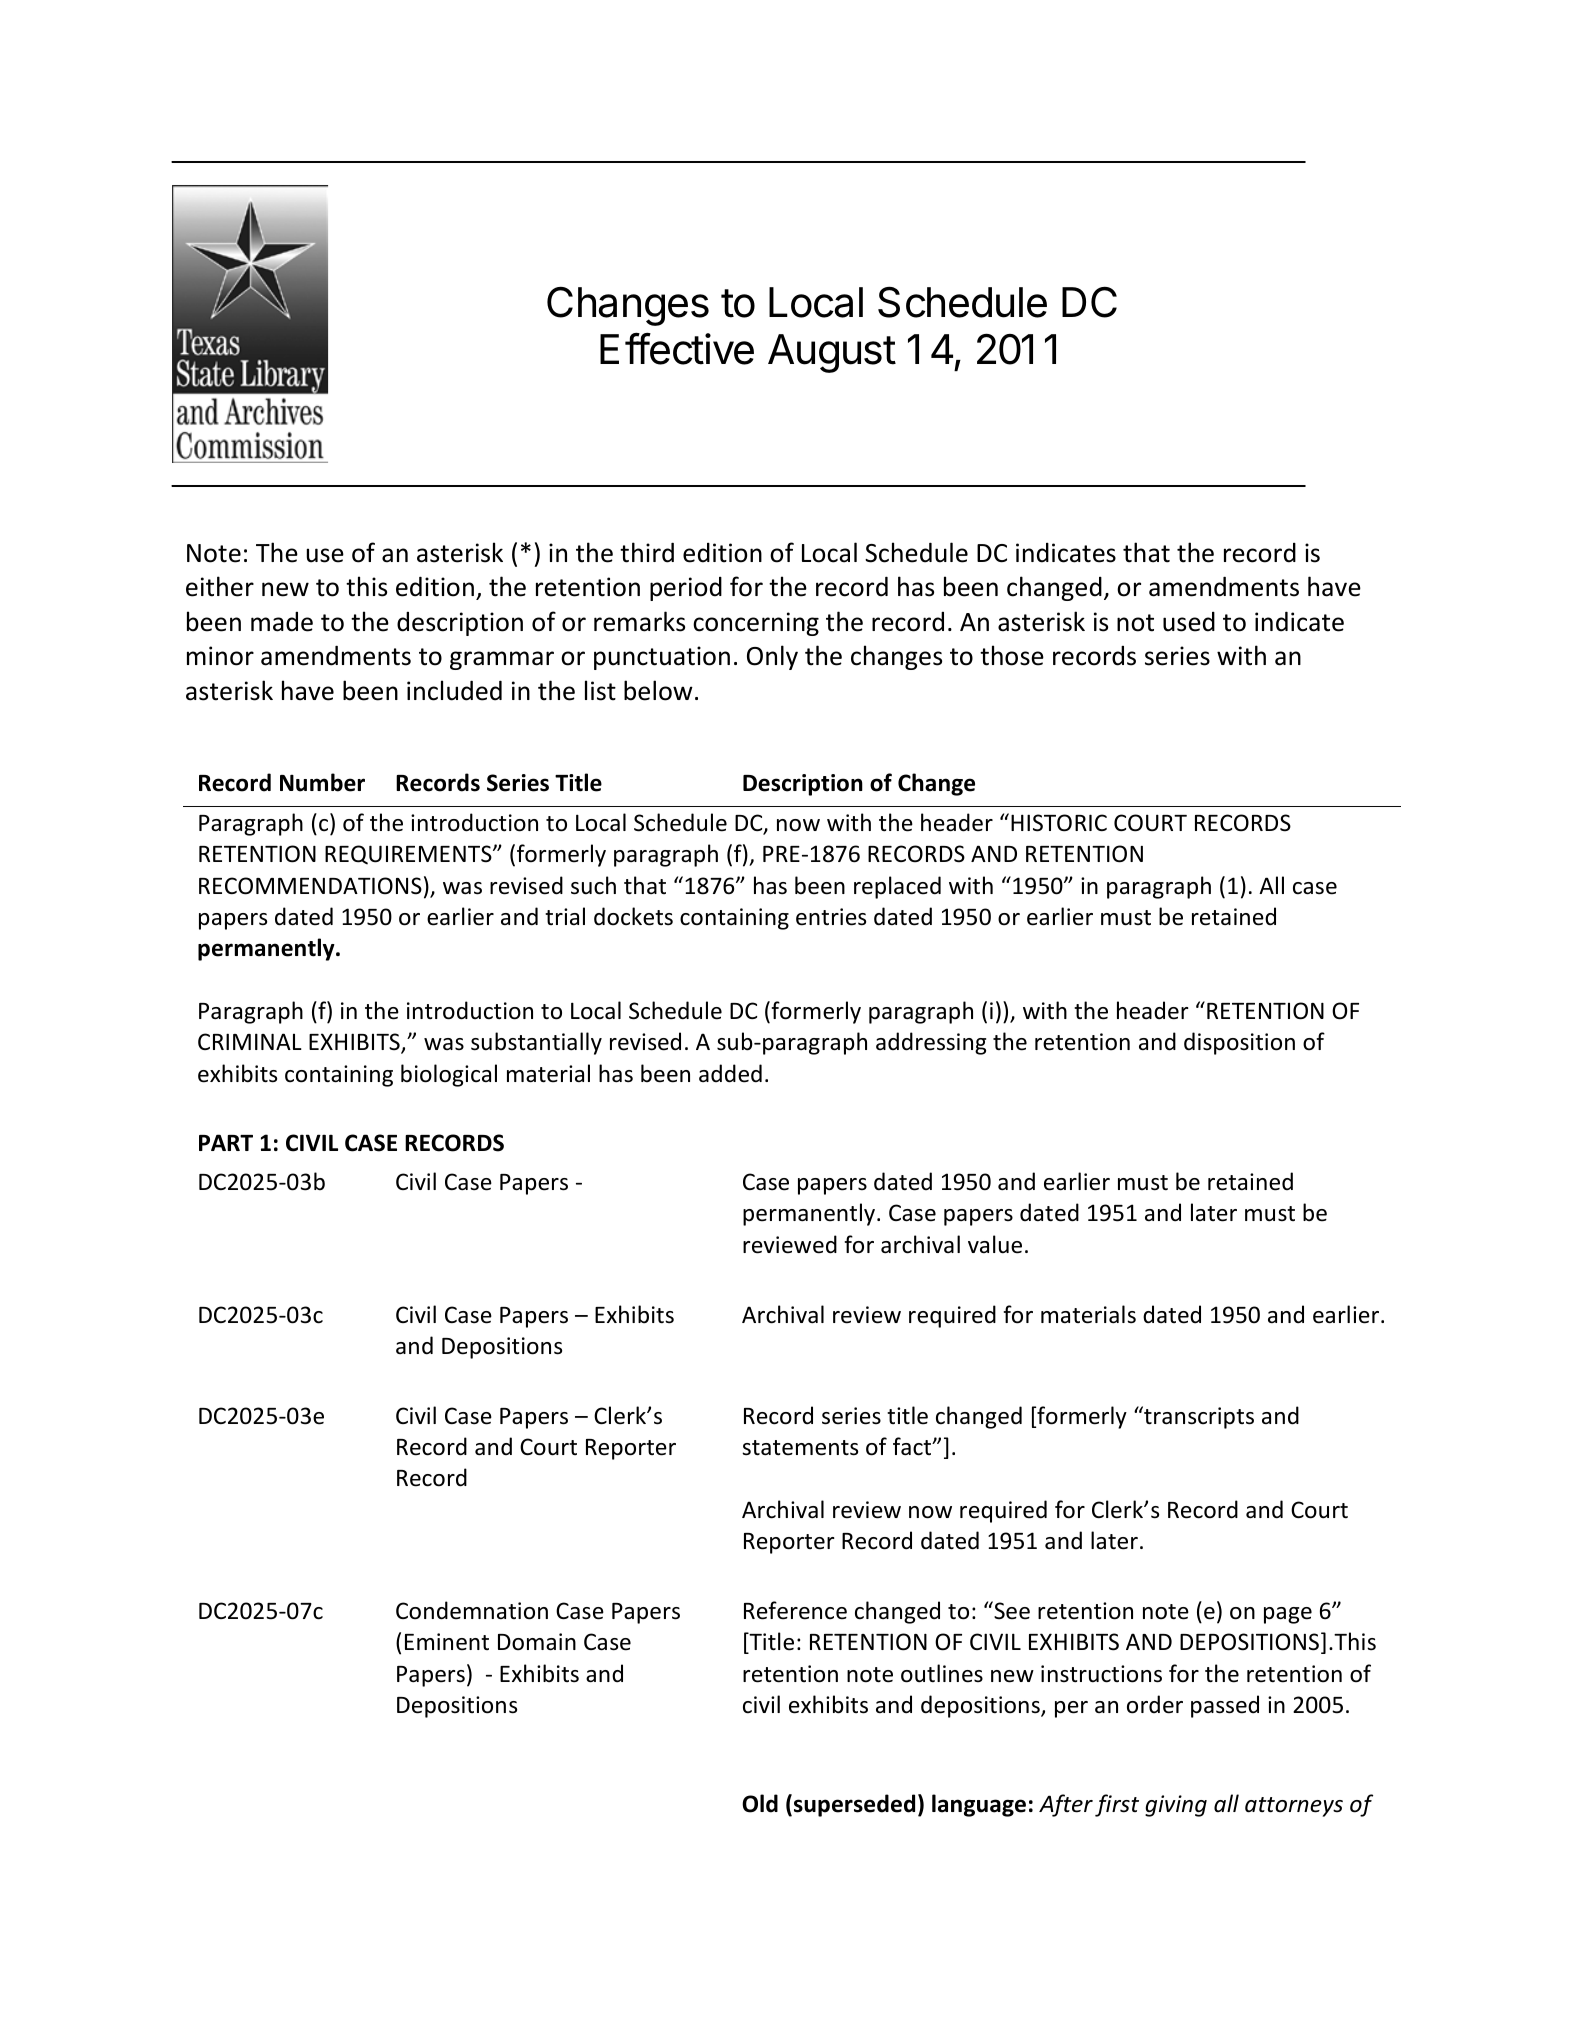  Describe the element at coordinates (1198, 1417) in the screenshot. I see `transcripts` at that location.
